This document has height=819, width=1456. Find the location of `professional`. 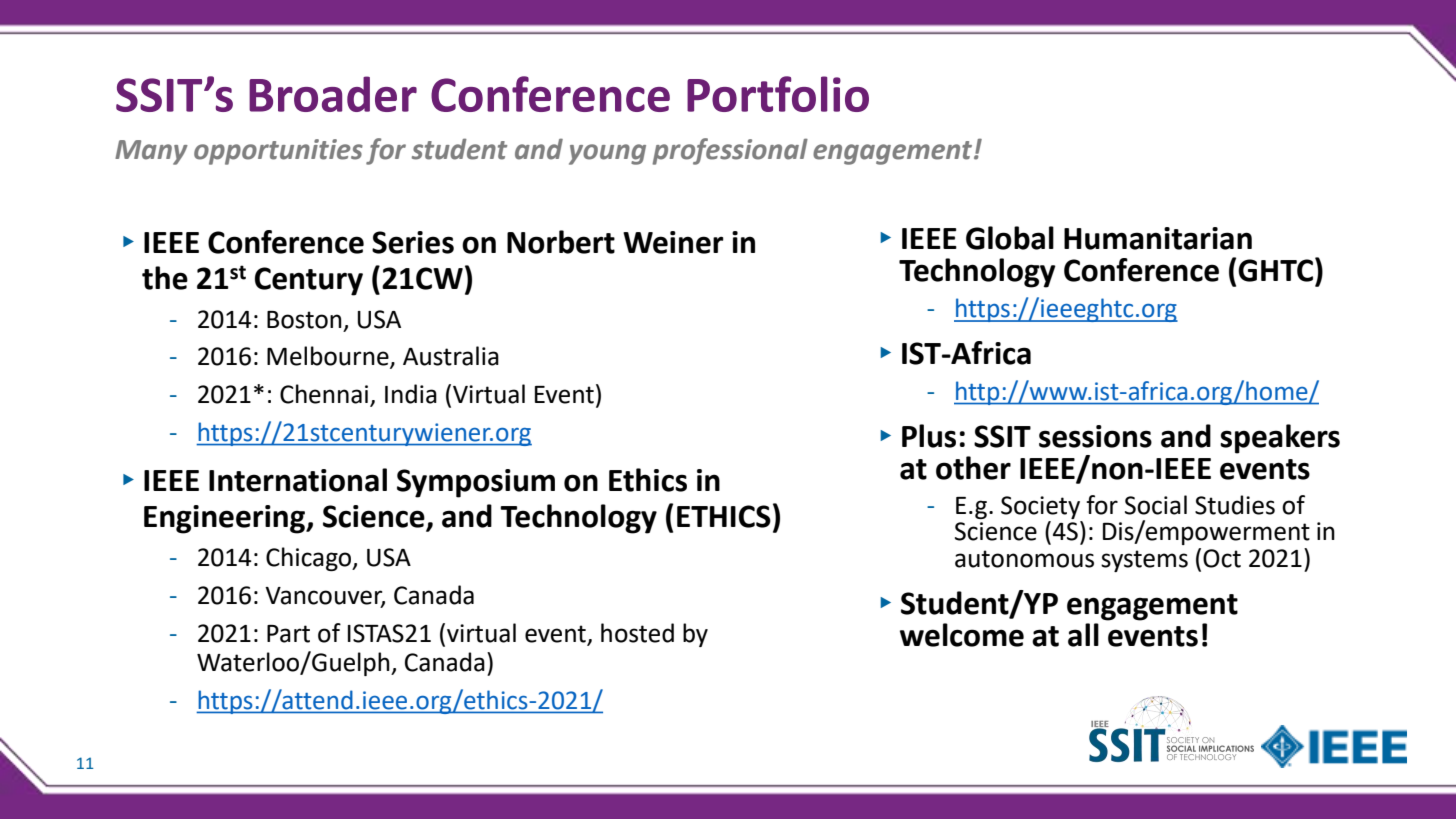

professional is located at coordinates (730, 151).
